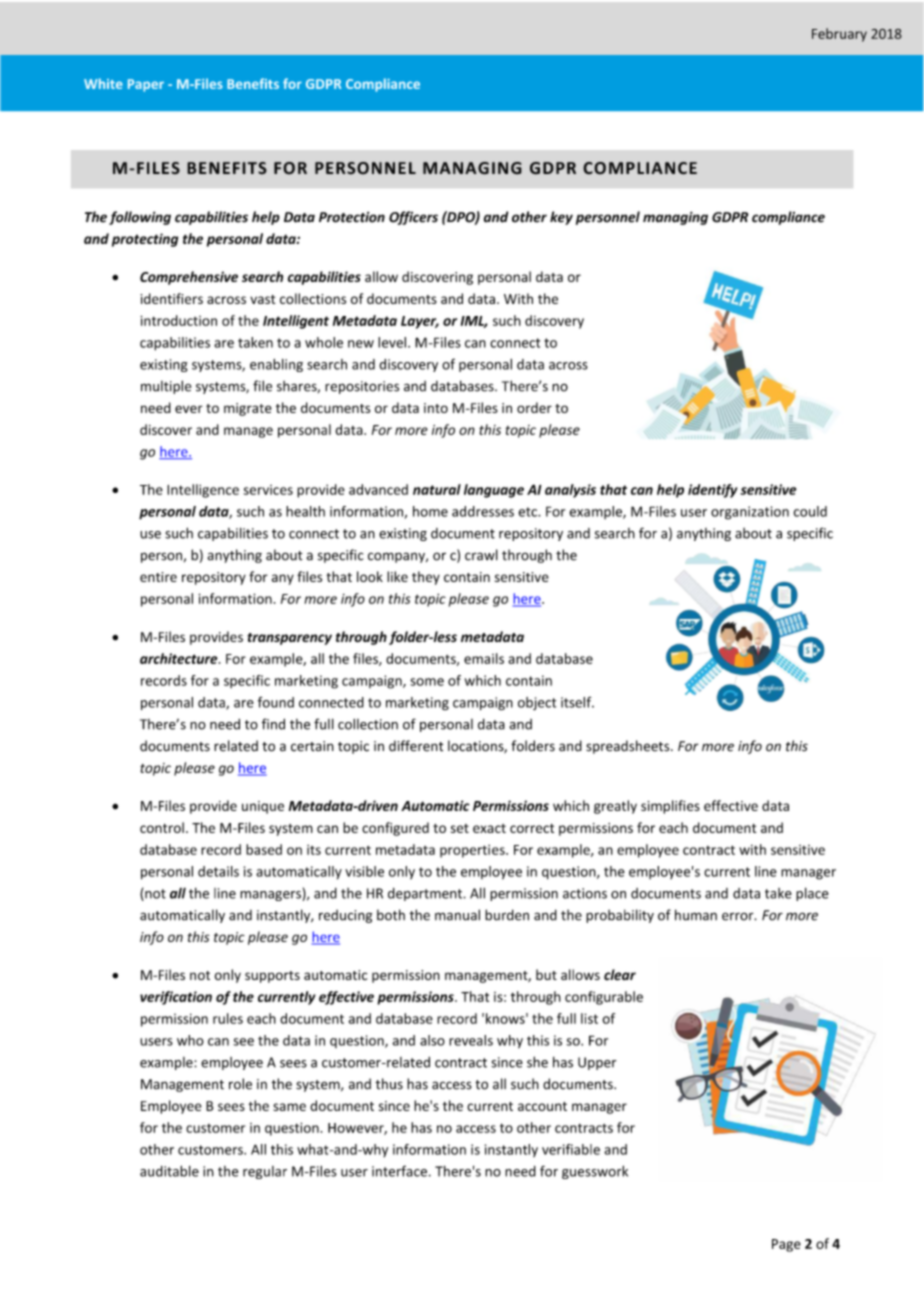 This screenshot has width=924, height=1308. Describe the element at coordinates (265, 1172) in the screenshot. I see `regular` at that location.
